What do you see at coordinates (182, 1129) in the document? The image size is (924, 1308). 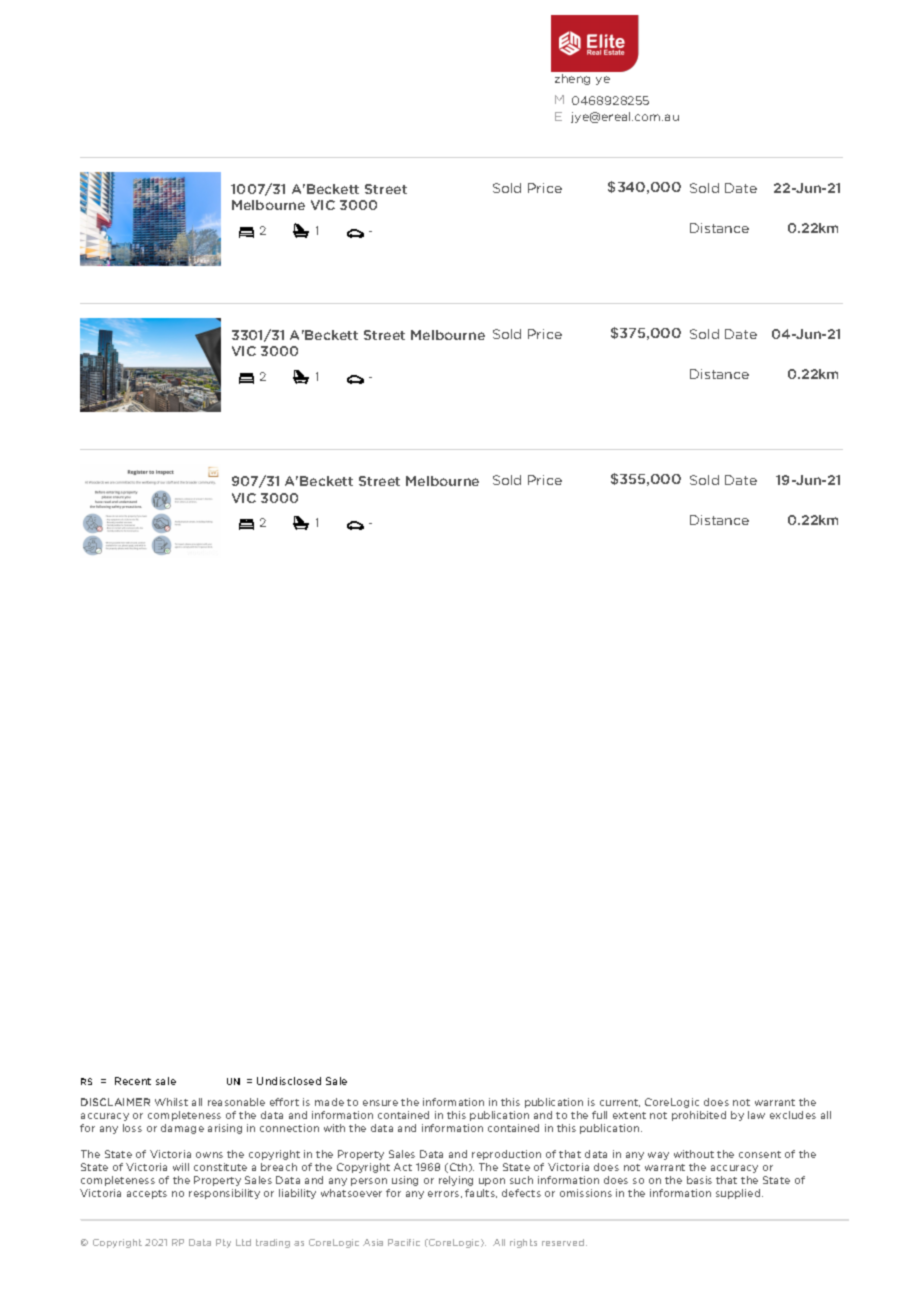 I see `damage` at bounding box center [182, 1129].
